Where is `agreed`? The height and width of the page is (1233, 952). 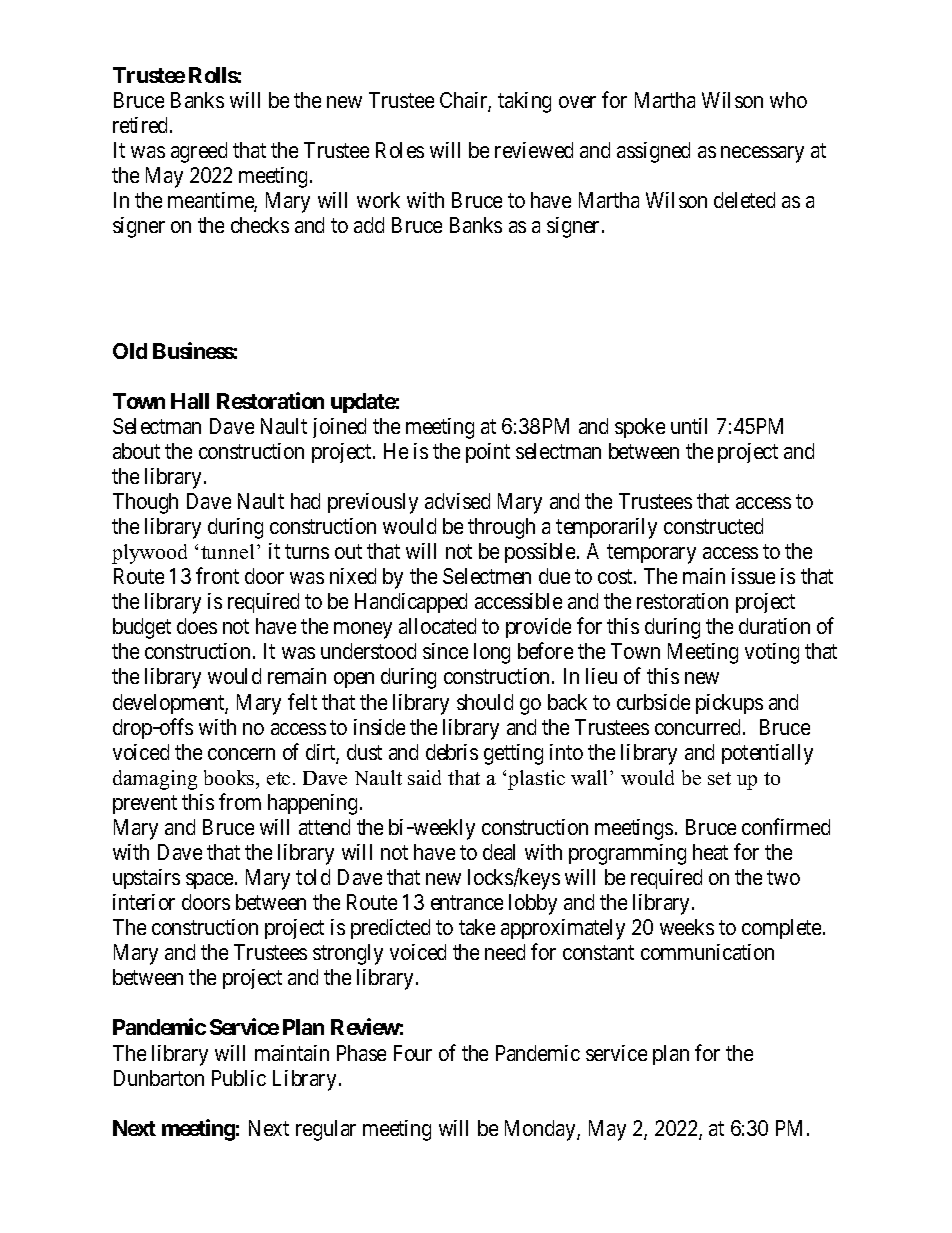
agreed is located at coordinates (199, 152).
